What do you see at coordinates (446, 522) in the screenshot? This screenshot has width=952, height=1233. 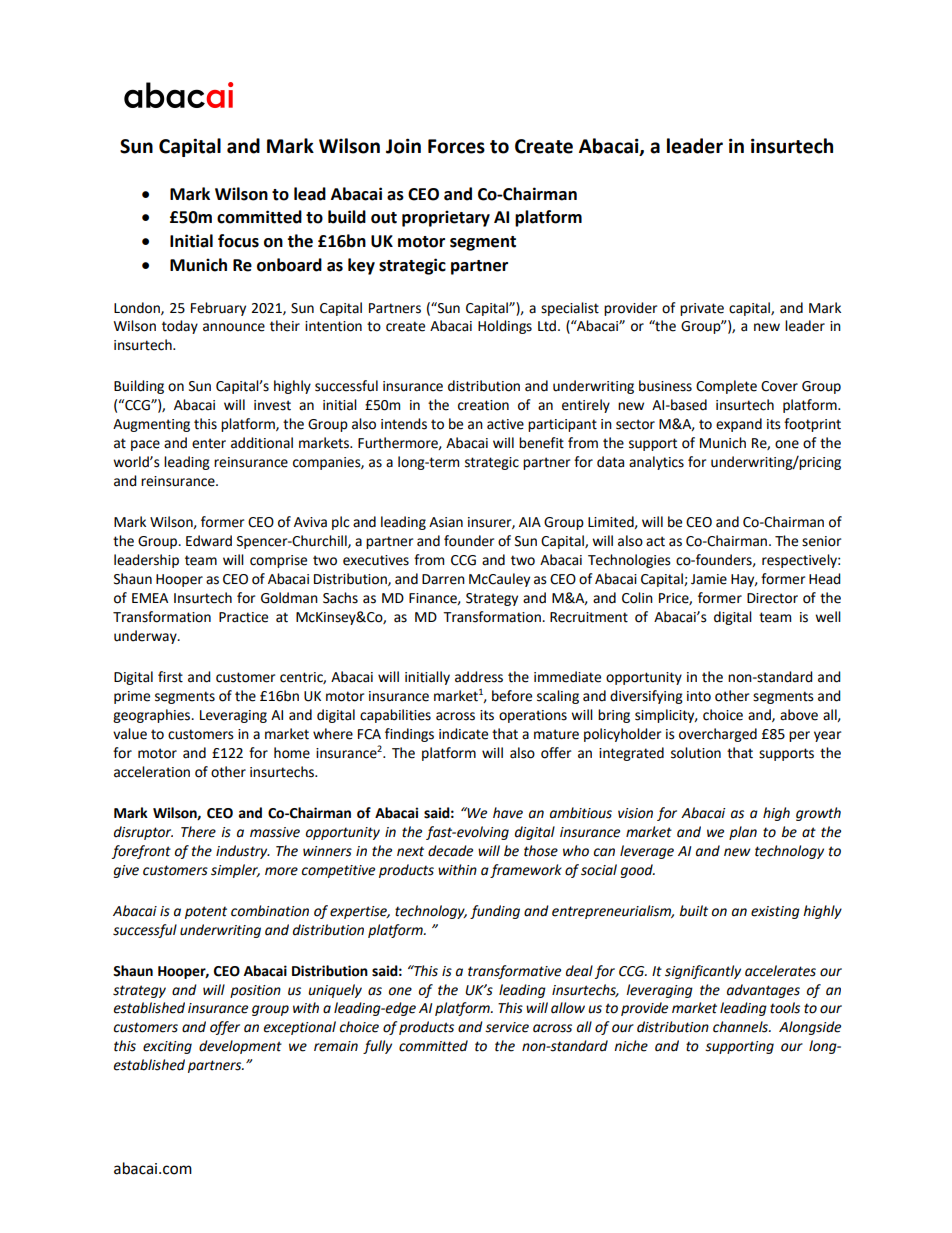 I see `Asian` at bounding box center [446, 522].
